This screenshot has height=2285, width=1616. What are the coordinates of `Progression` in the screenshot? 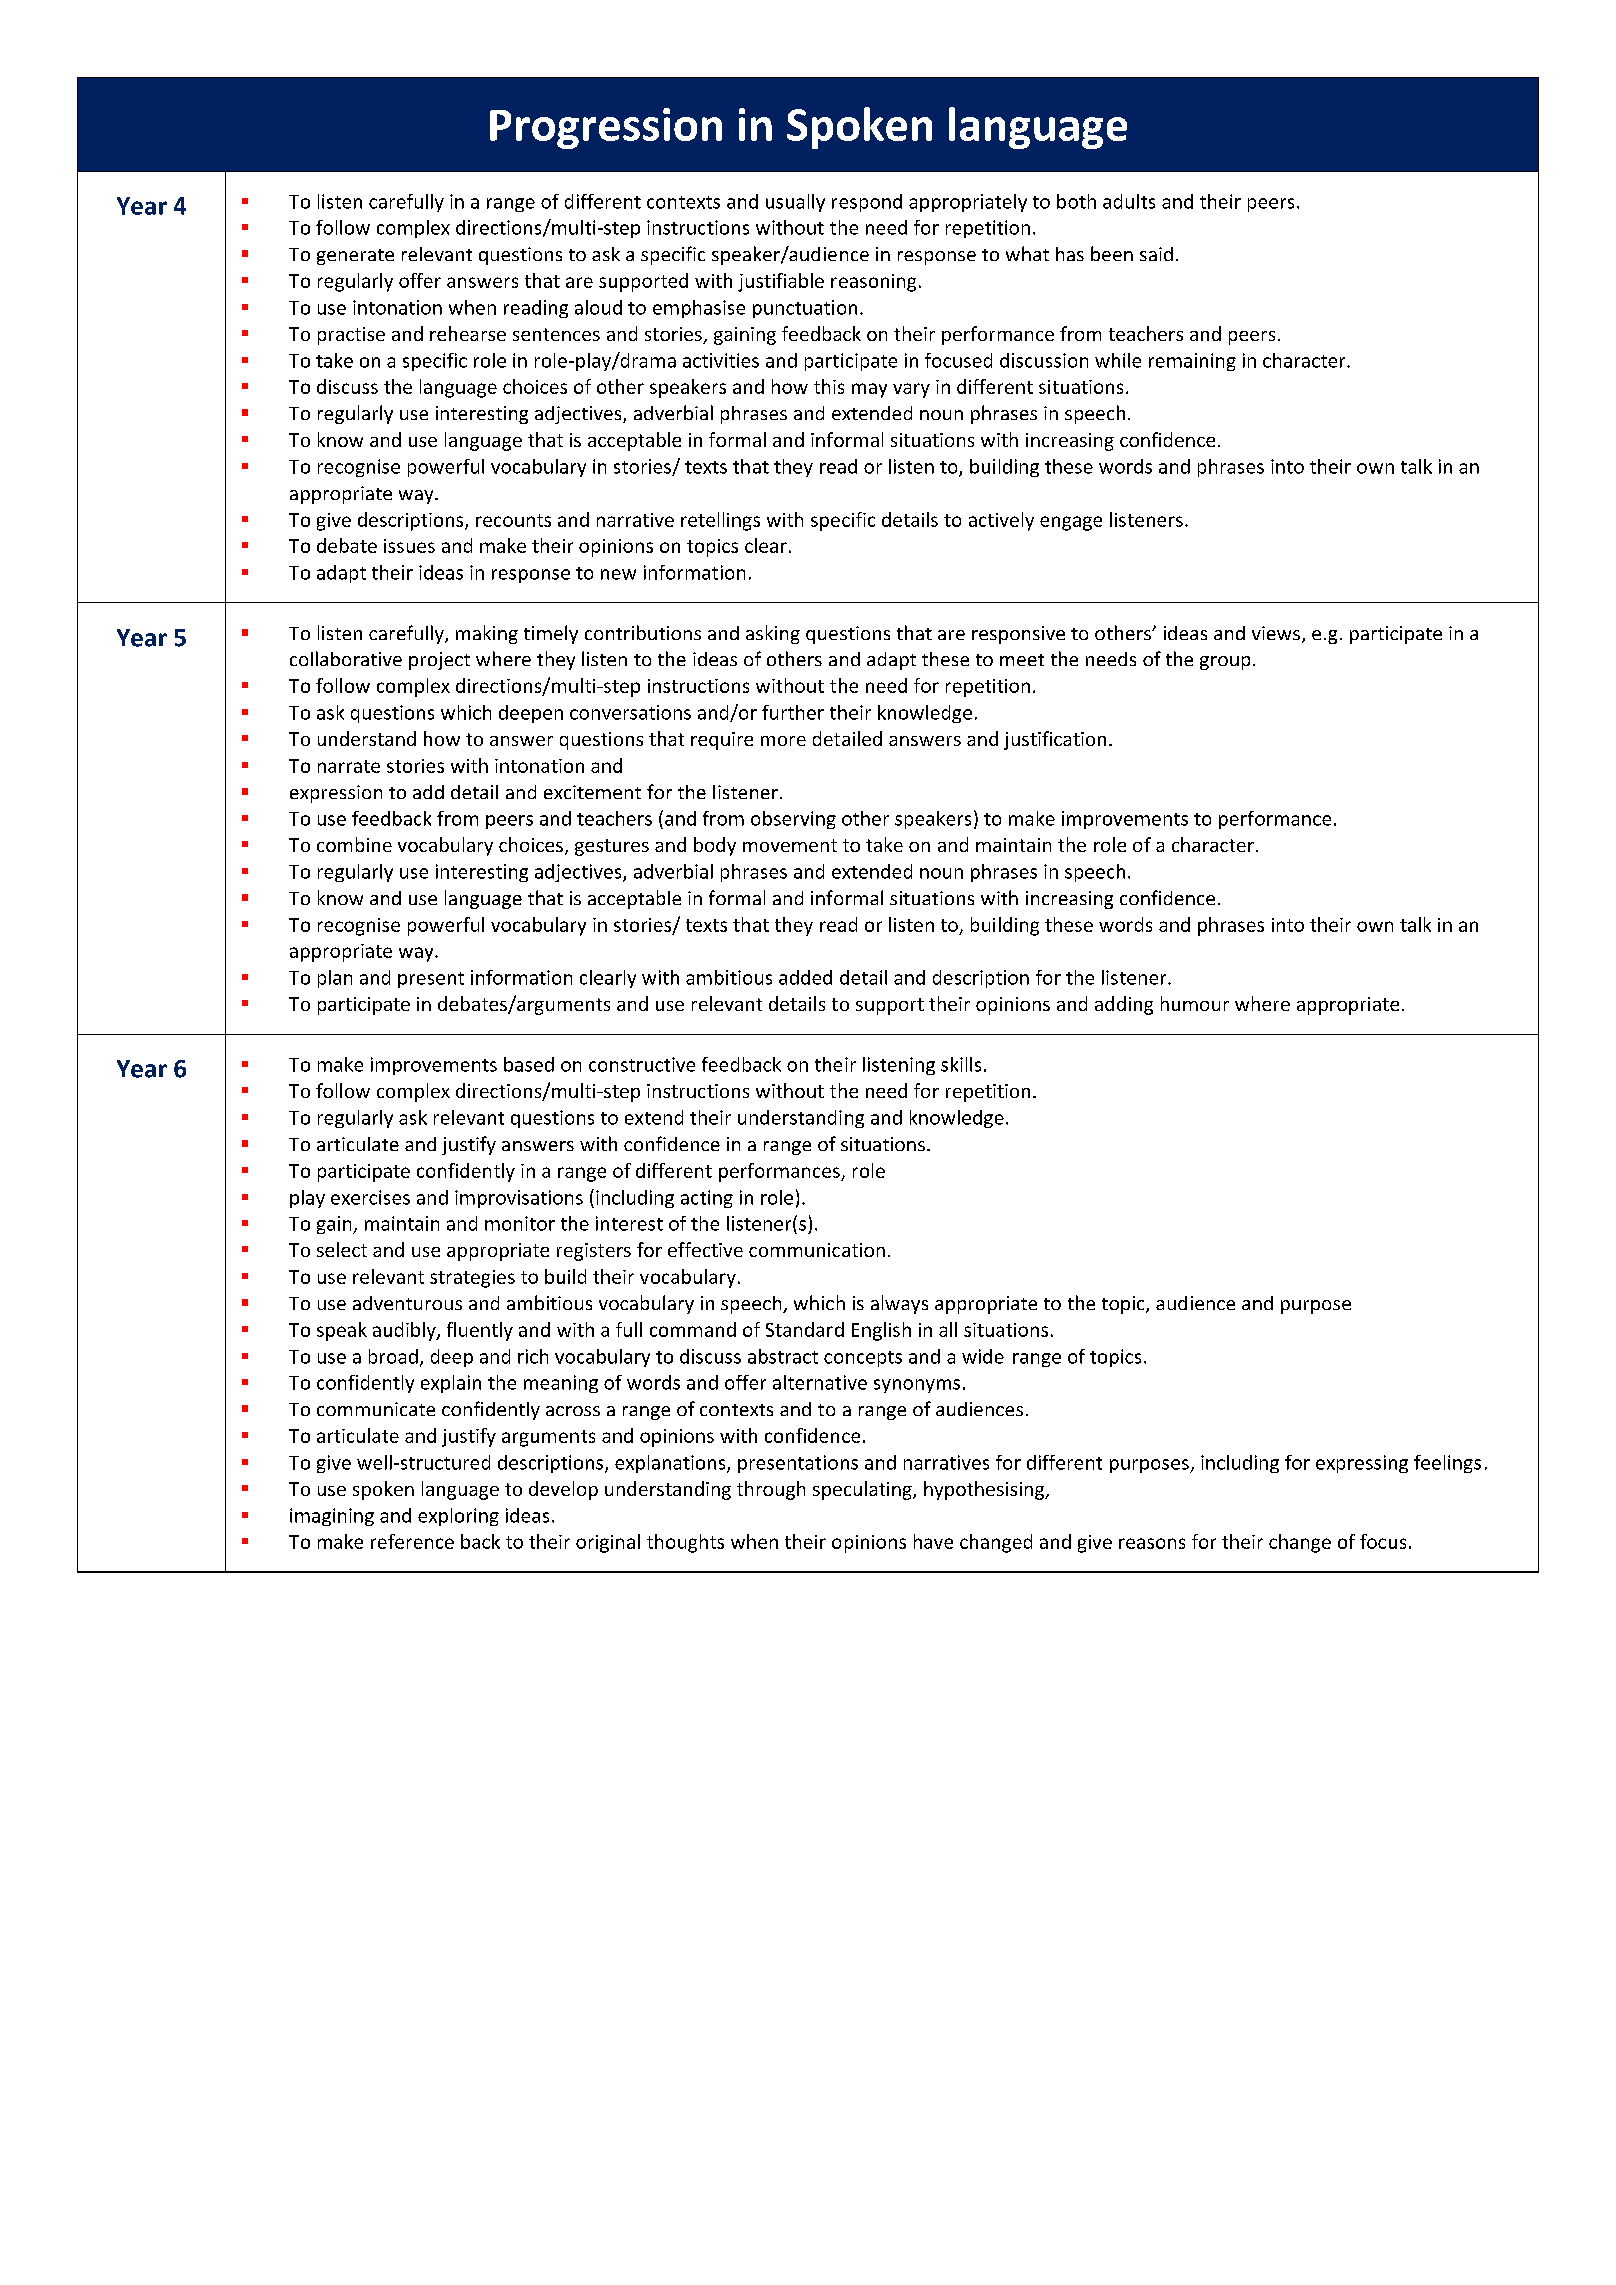 It's located at (606, 128).
